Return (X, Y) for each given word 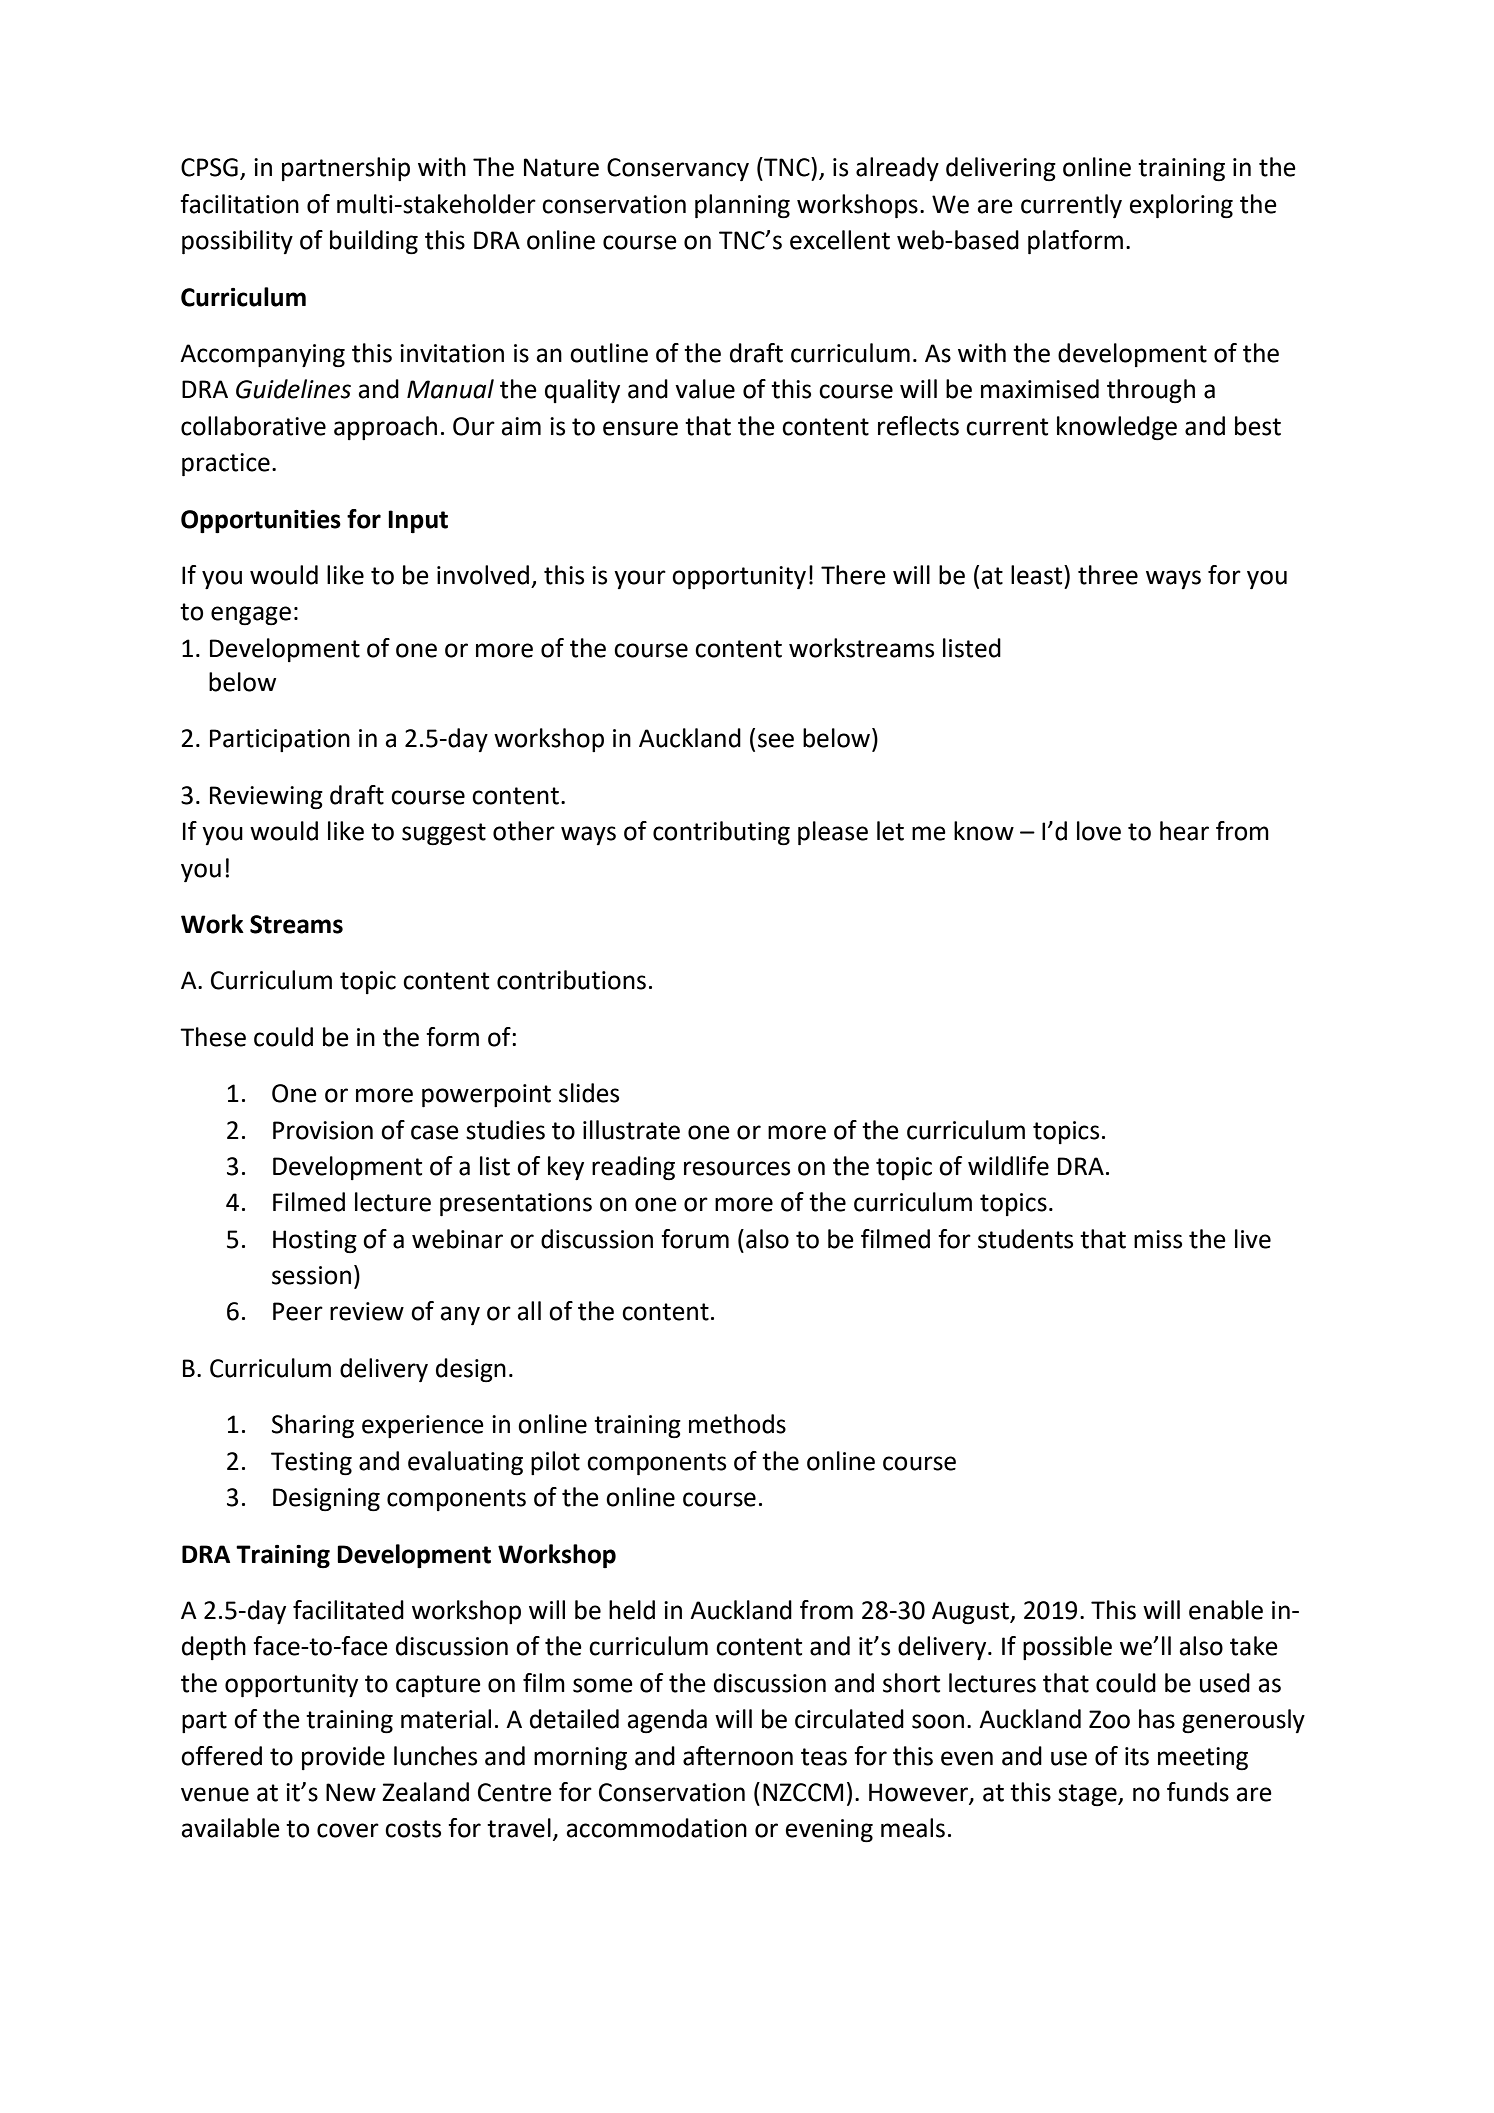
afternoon (738, 1756)
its (1137, 1756)
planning (742, 206)
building (374, 242)
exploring (1181, 206)
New (351, 1792)
